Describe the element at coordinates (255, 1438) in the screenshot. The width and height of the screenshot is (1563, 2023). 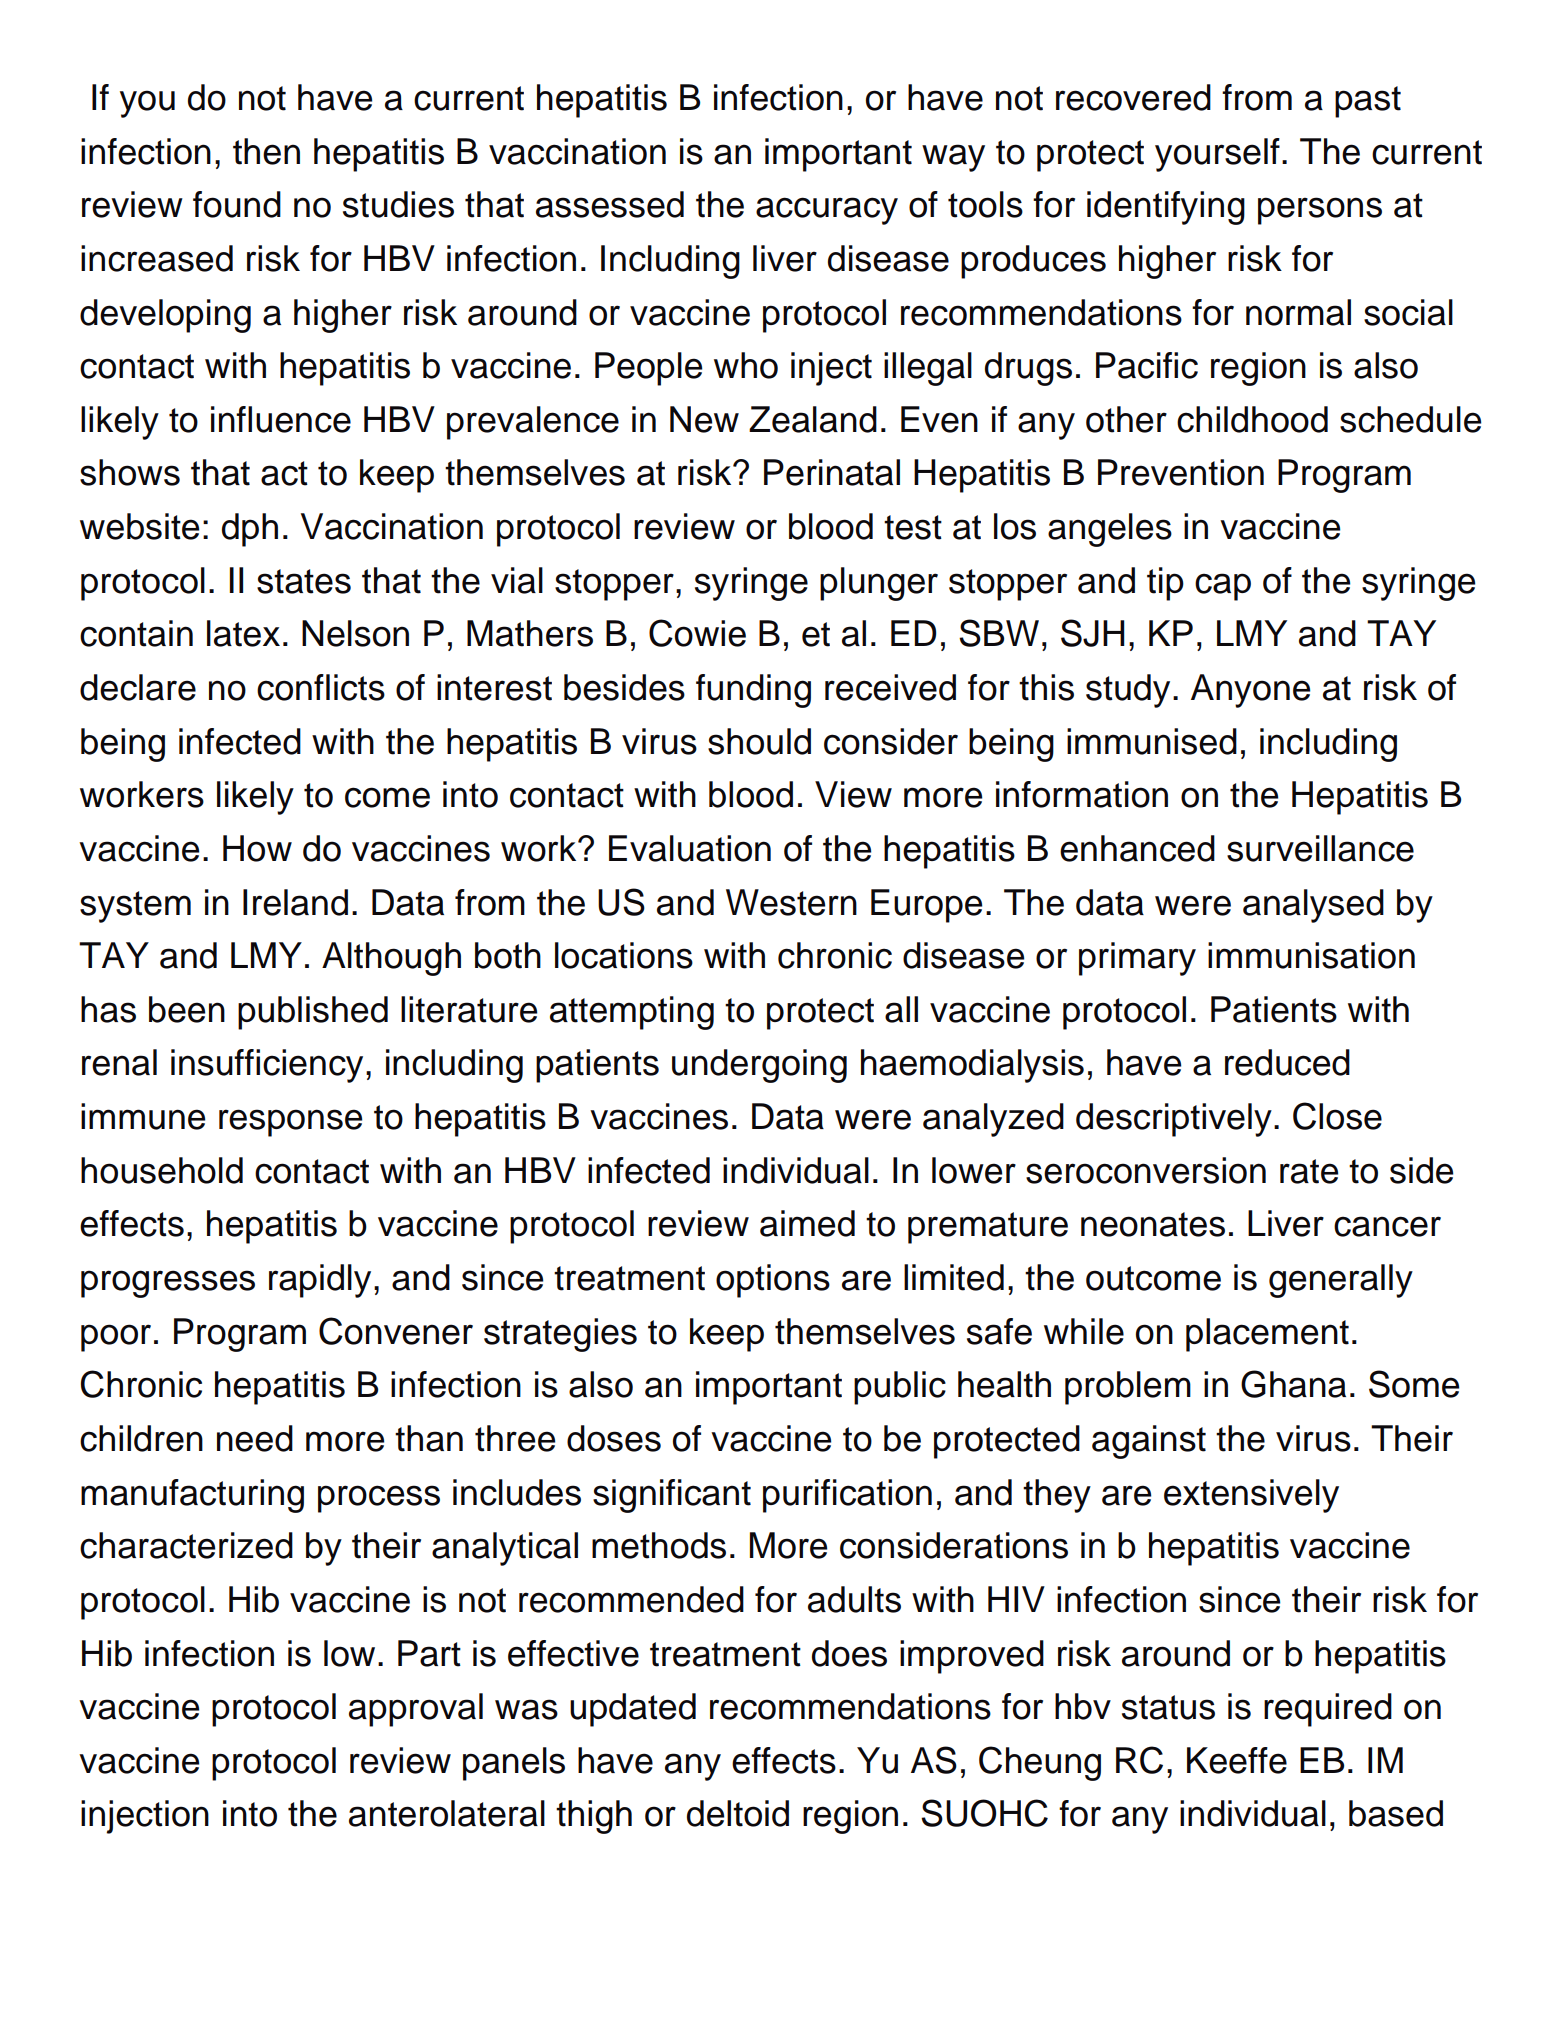
I see `need` at that location.
